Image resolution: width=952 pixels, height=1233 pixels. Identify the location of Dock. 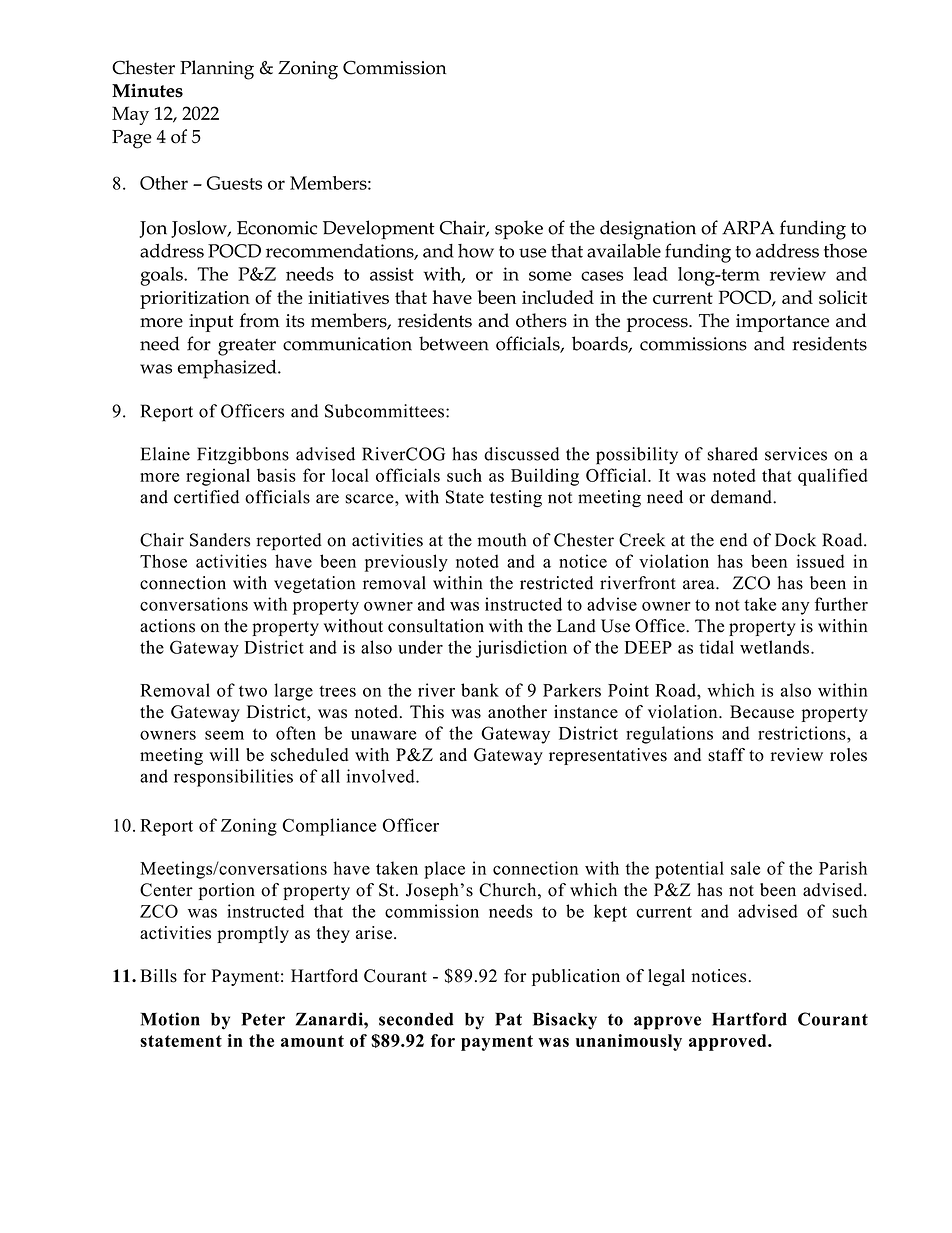
(795, 540).
